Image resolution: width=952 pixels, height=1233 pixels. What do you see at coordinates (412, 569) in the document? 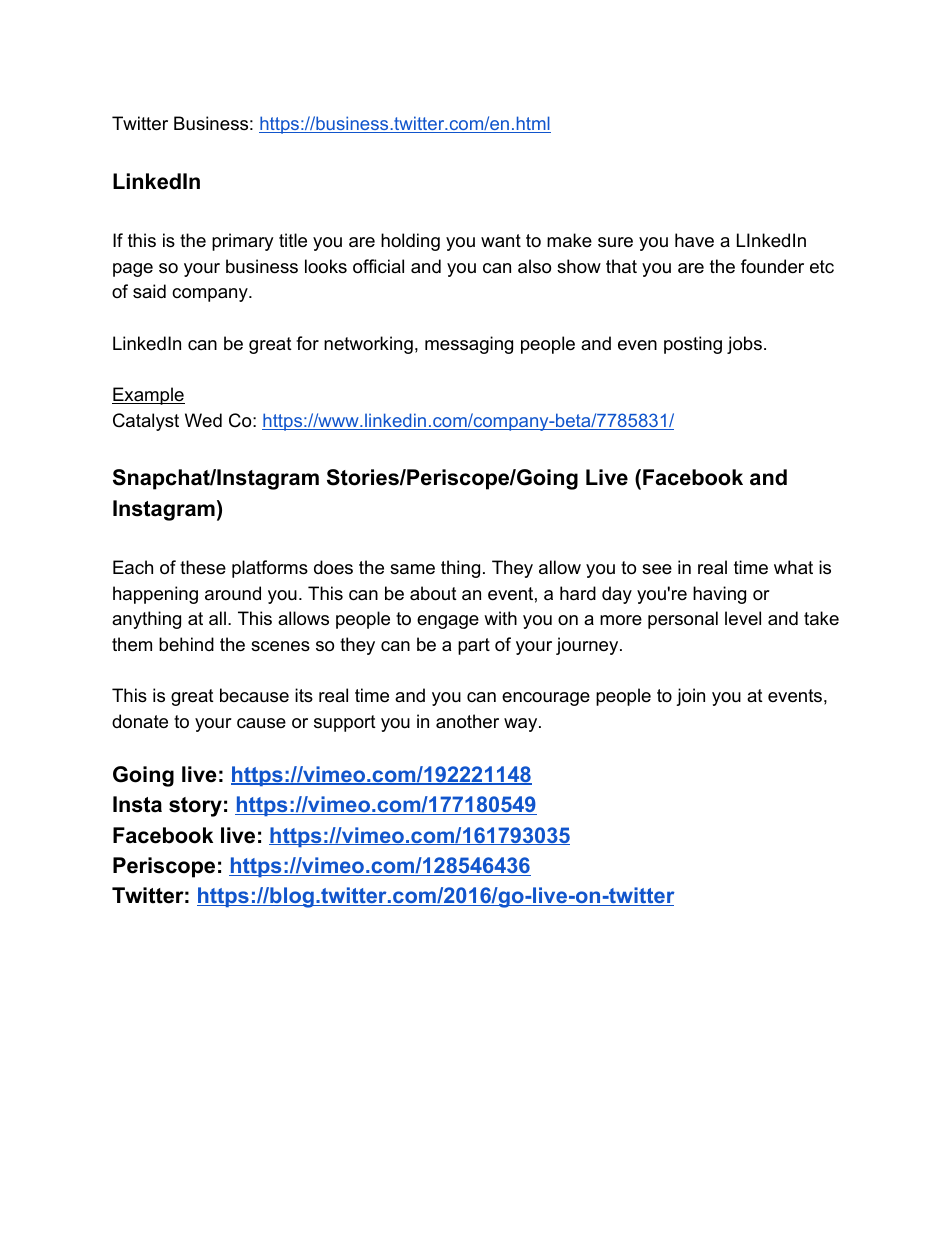
I see `same` at bounding box center [412, 569].
